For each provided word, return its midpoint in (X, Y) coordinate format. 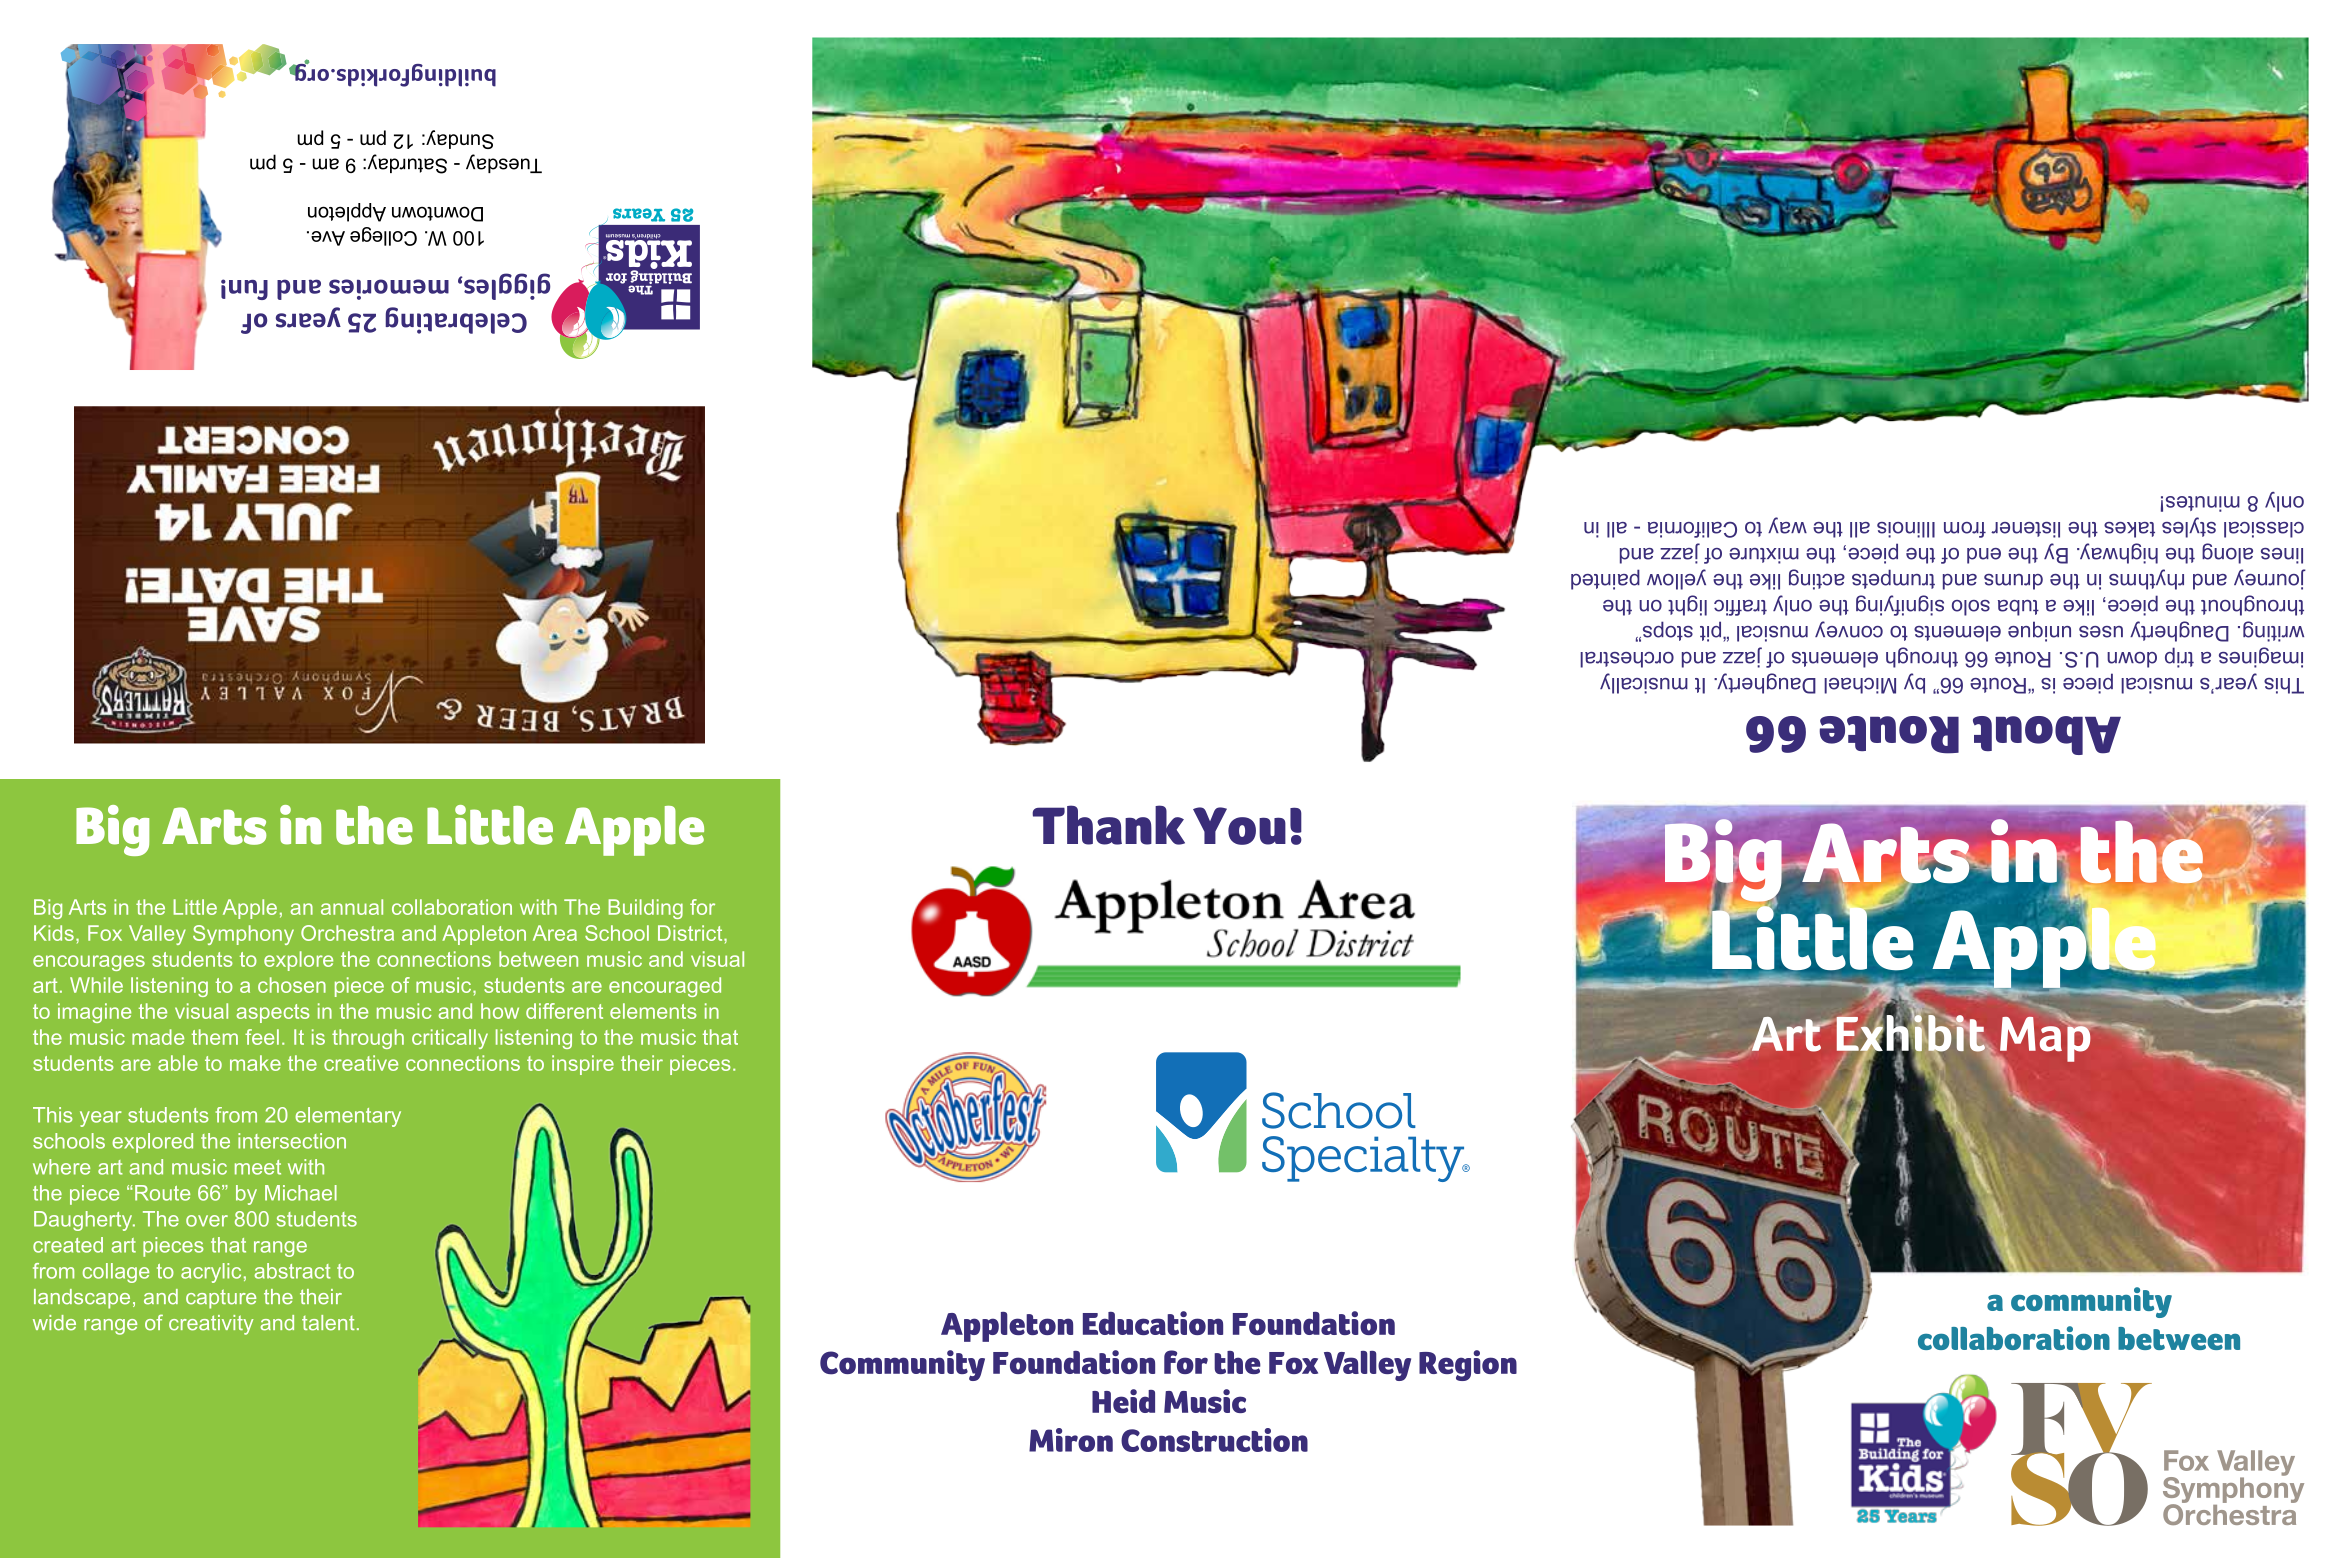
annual (352, 907)
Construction (1214, 1440)
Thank (1108, 825)
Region (1468, 1365)
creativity (211, 1325)
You (1239, 826)
